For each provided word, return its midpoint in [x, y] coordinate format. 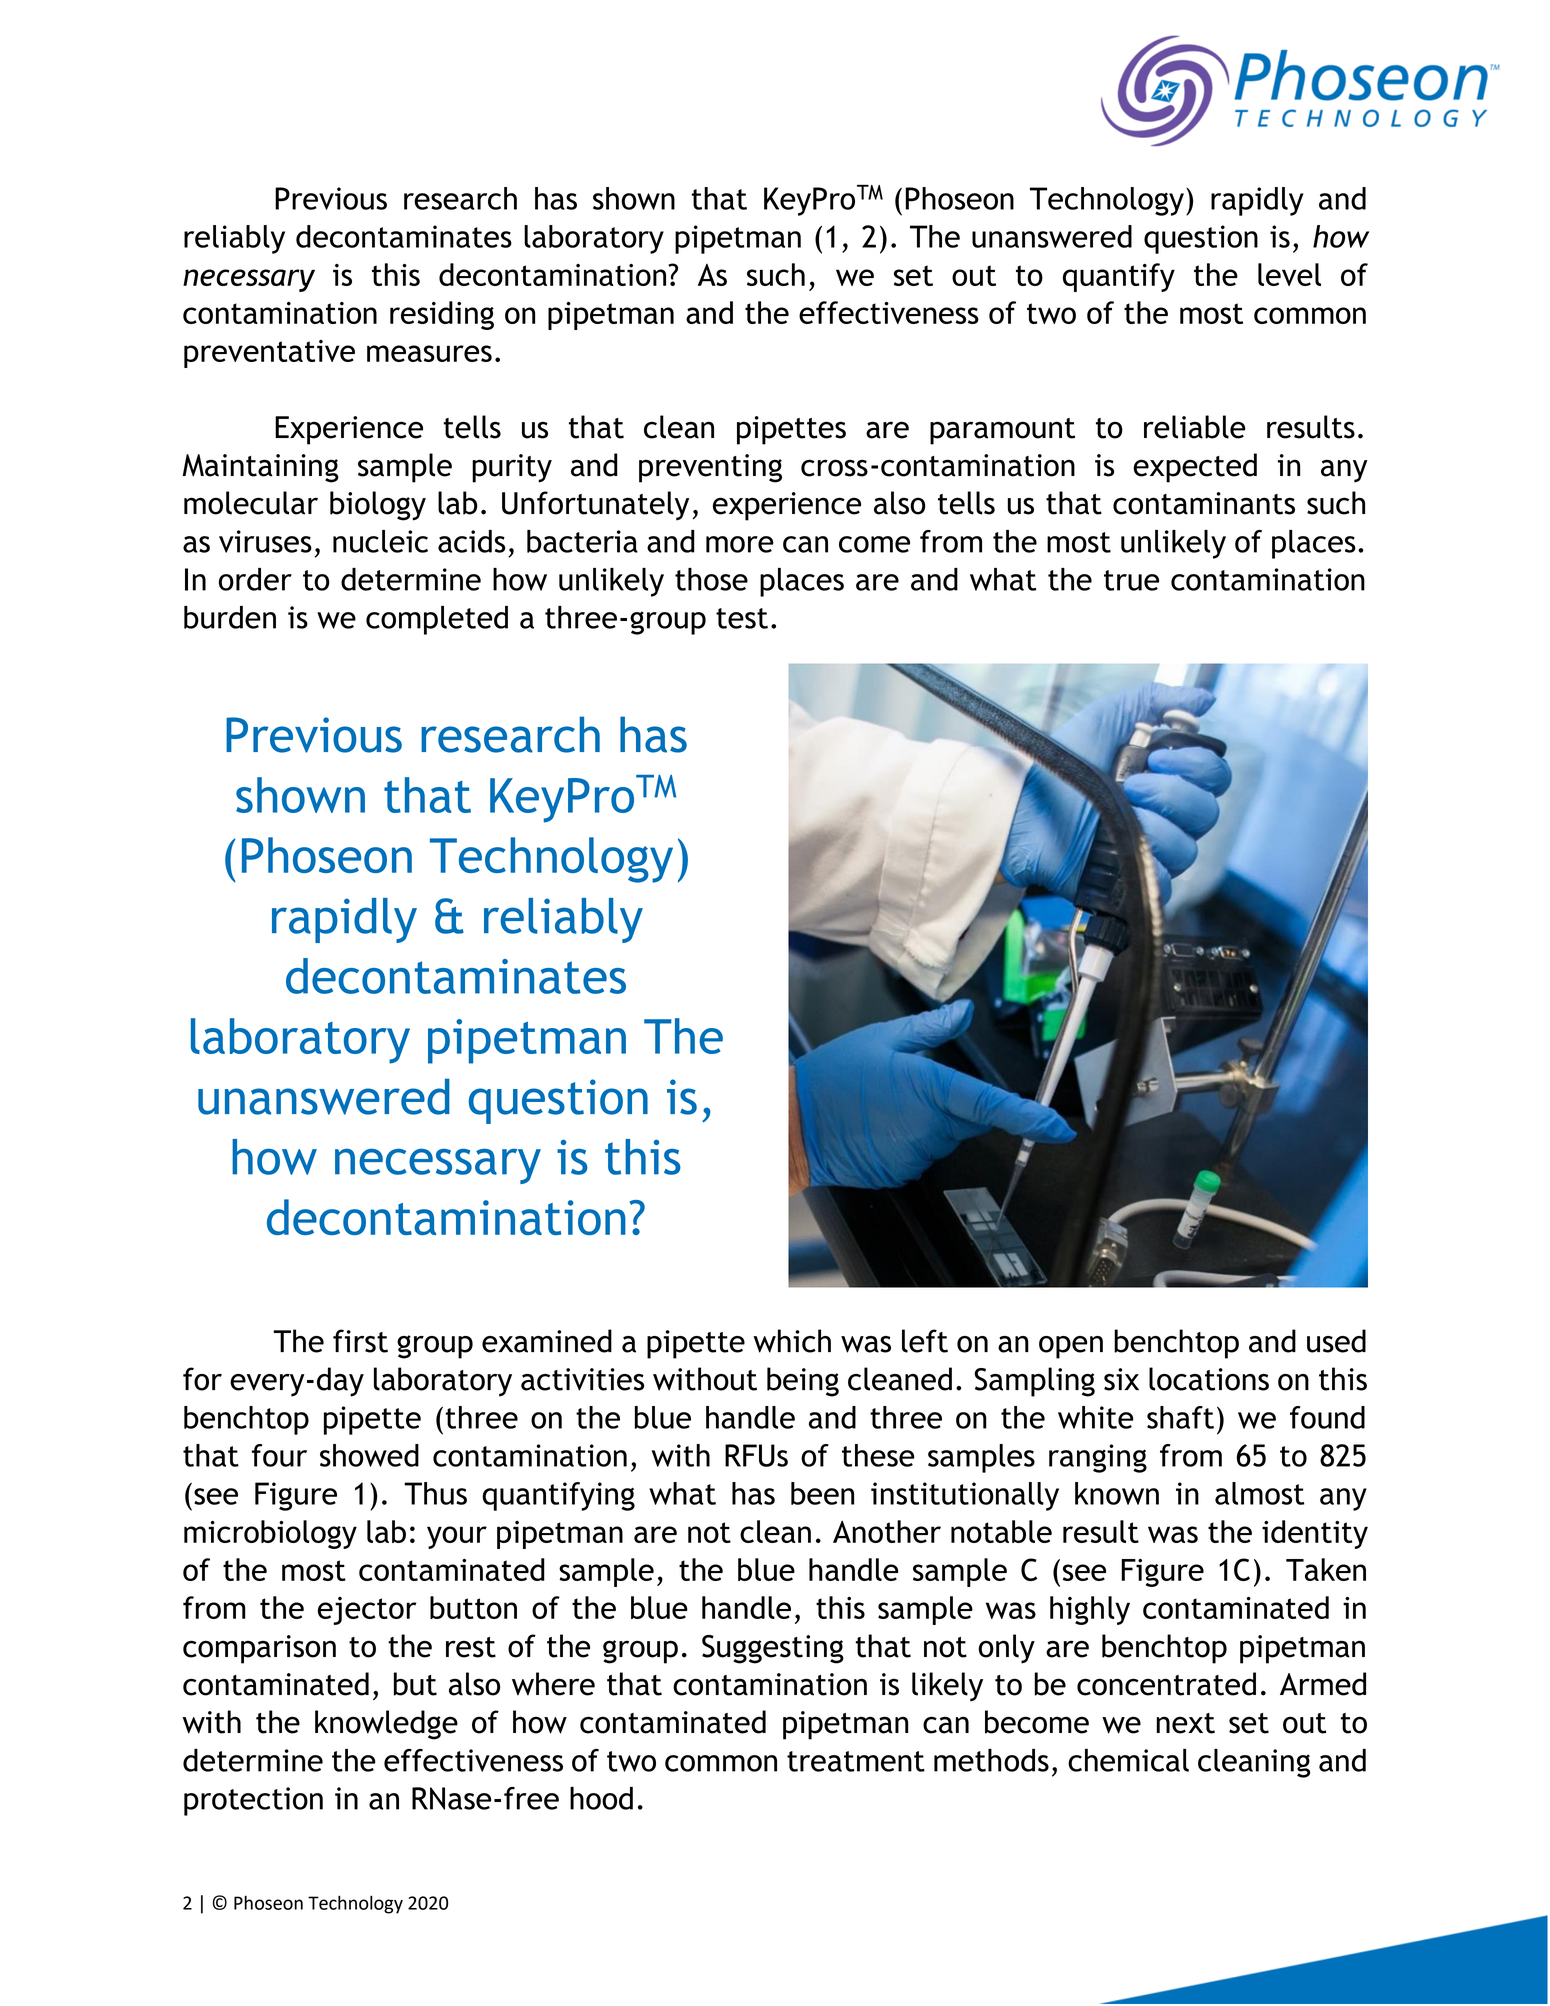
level [1289, 274]
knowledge [386, 1725]
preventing [710, 468]
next [1186, 1723]
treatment [856, 1761]
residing [442, 315]
